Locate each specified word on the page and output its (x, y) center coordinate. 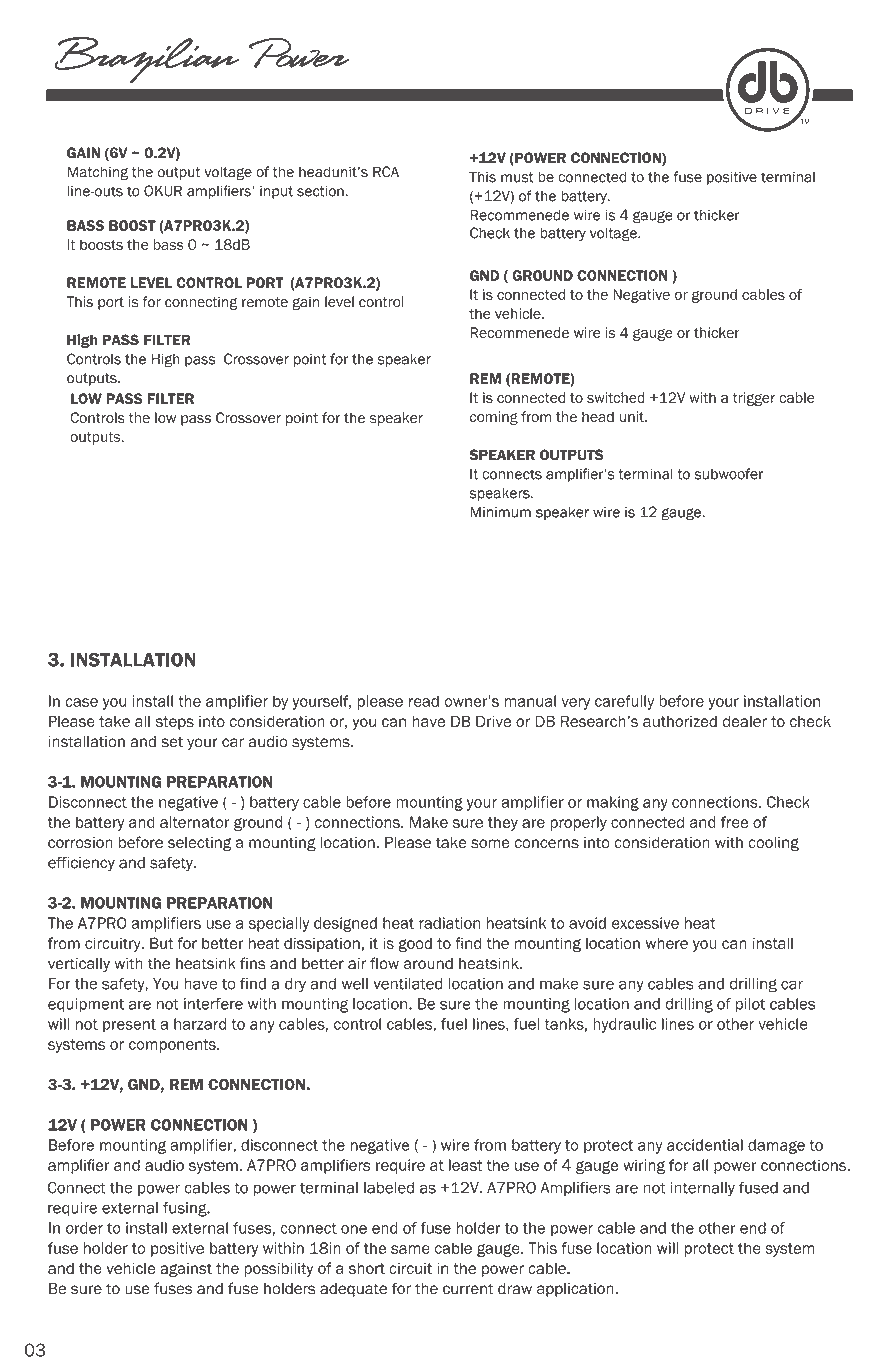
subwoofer (728, 474)
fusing (186, 1209)
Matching (97, 173)
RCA (386, 172)
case (81, 702)
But (162, 943)
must (517, 177)
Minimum (500, 512)
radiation (449, 923)
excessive (645, 923)
